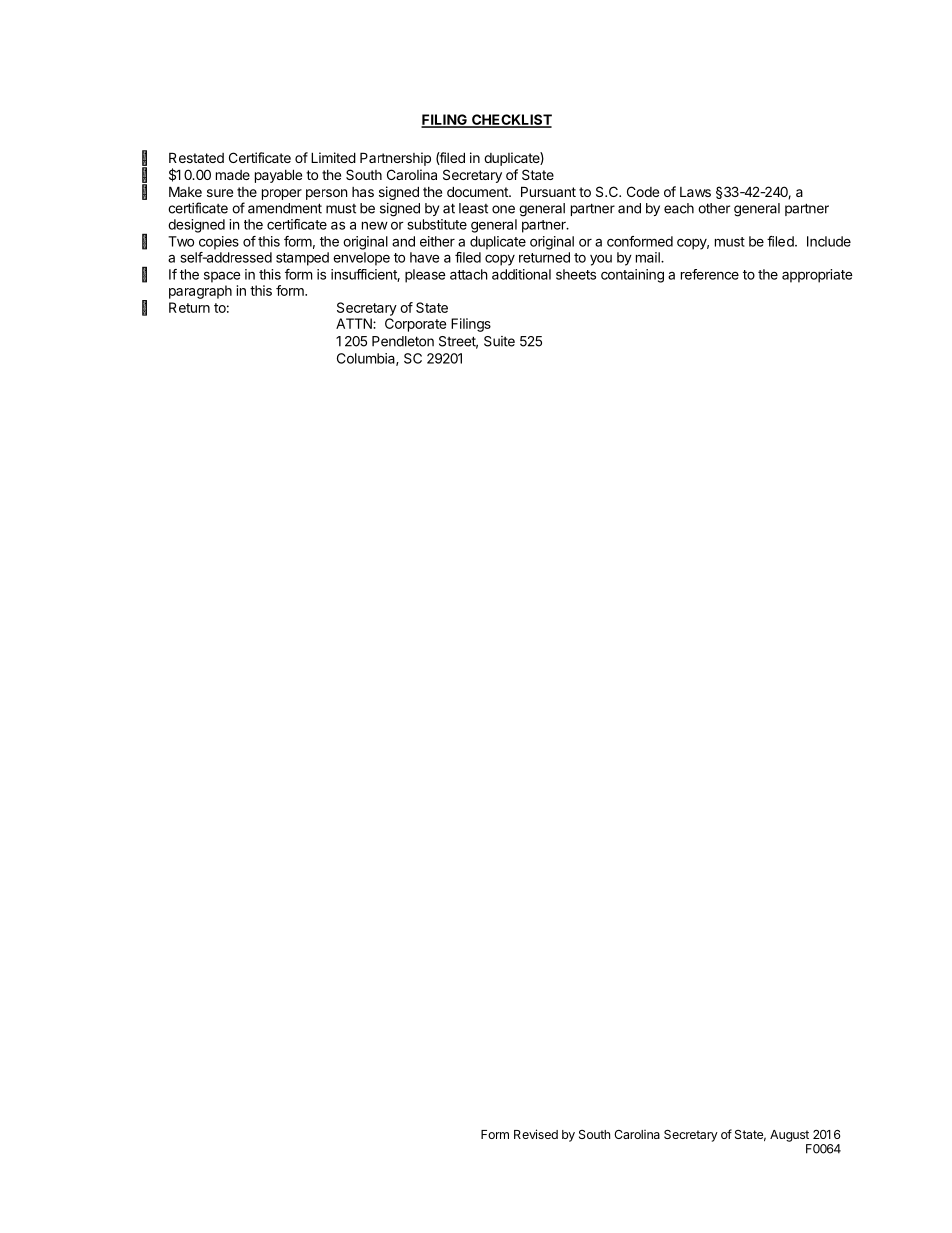 The image size is (952, 1233). Describe the element at coordinates (789, 1136) in the screenshot. I see `August` at that location.
